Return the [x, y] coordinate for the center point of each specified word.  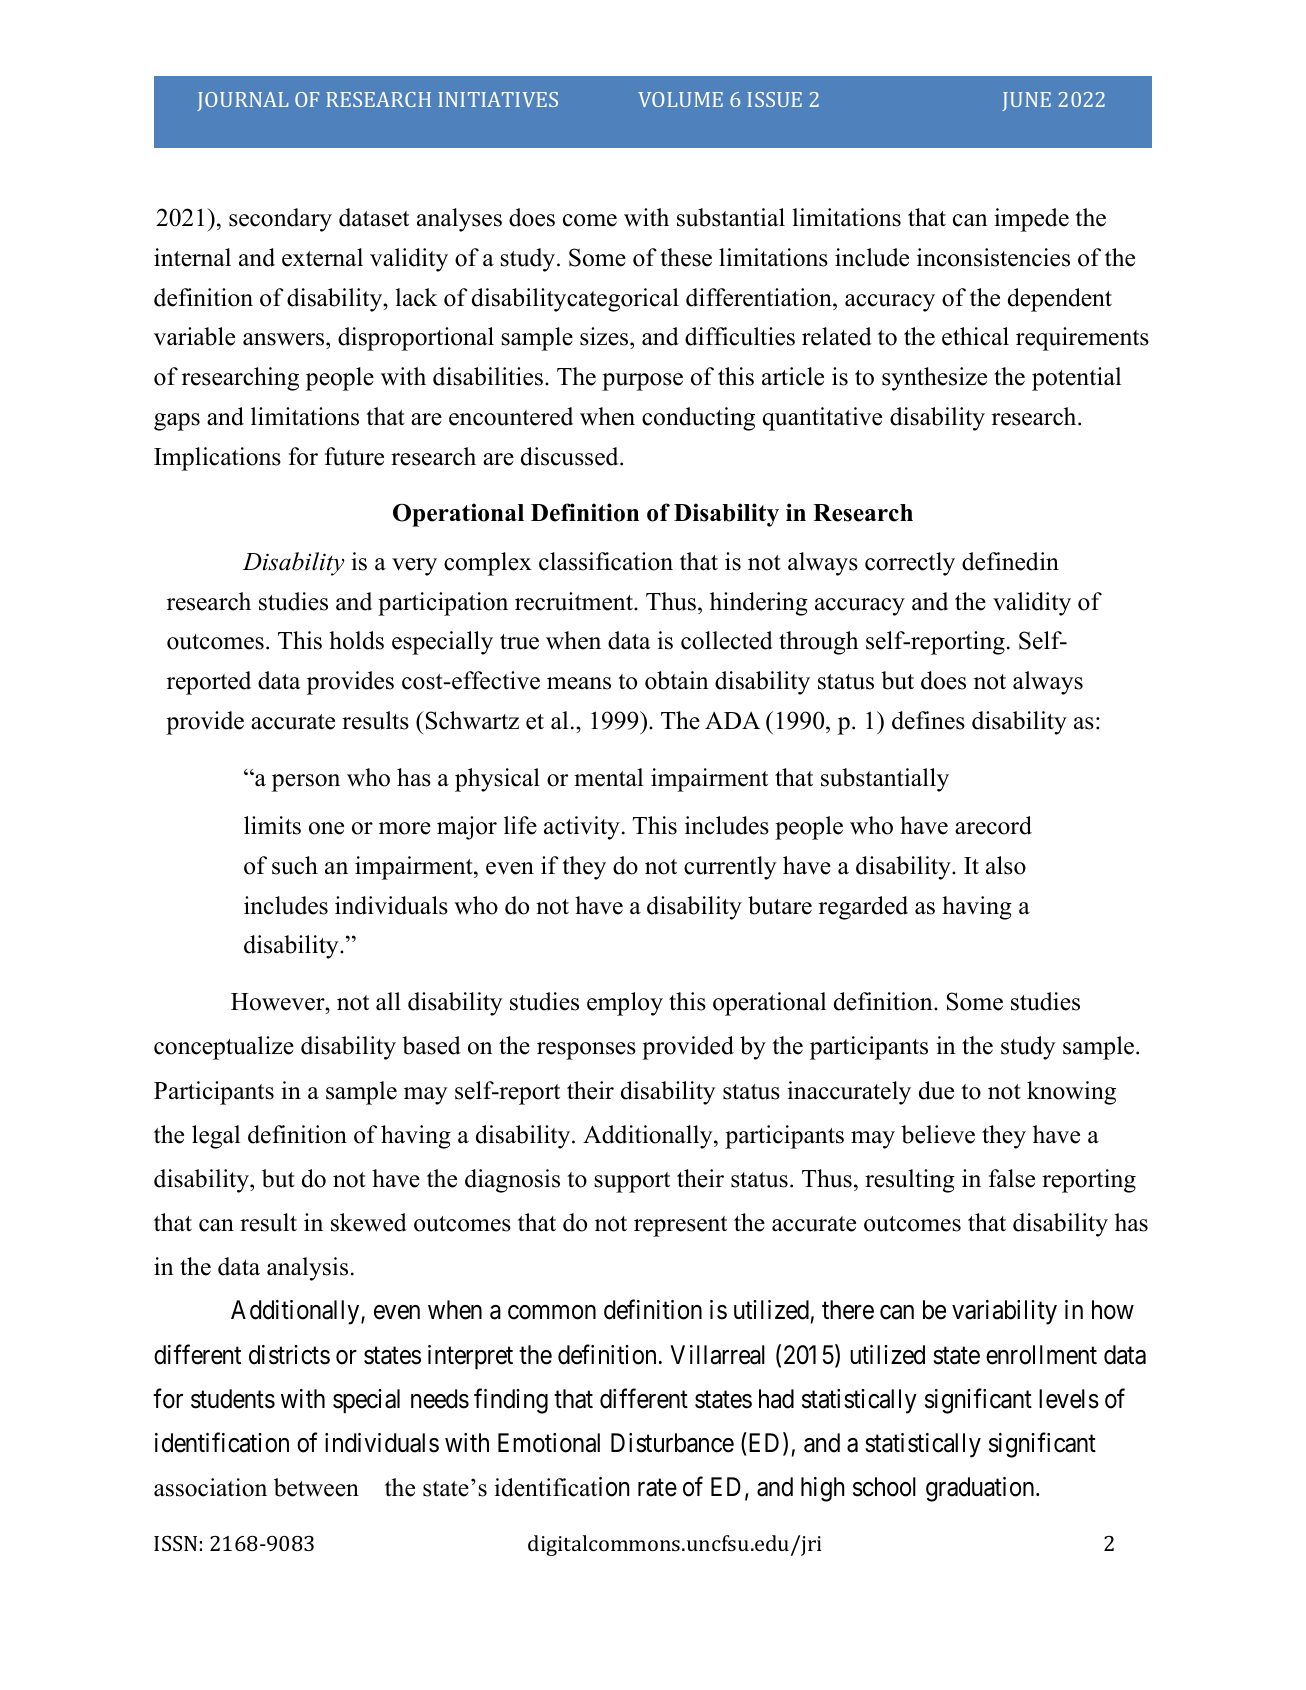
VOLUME [680, 99]
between [316, 1487]
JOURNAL [243, 101]
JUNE [1026, 101]
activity [582, 828]
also [1006, 865]
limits [272, 825]
